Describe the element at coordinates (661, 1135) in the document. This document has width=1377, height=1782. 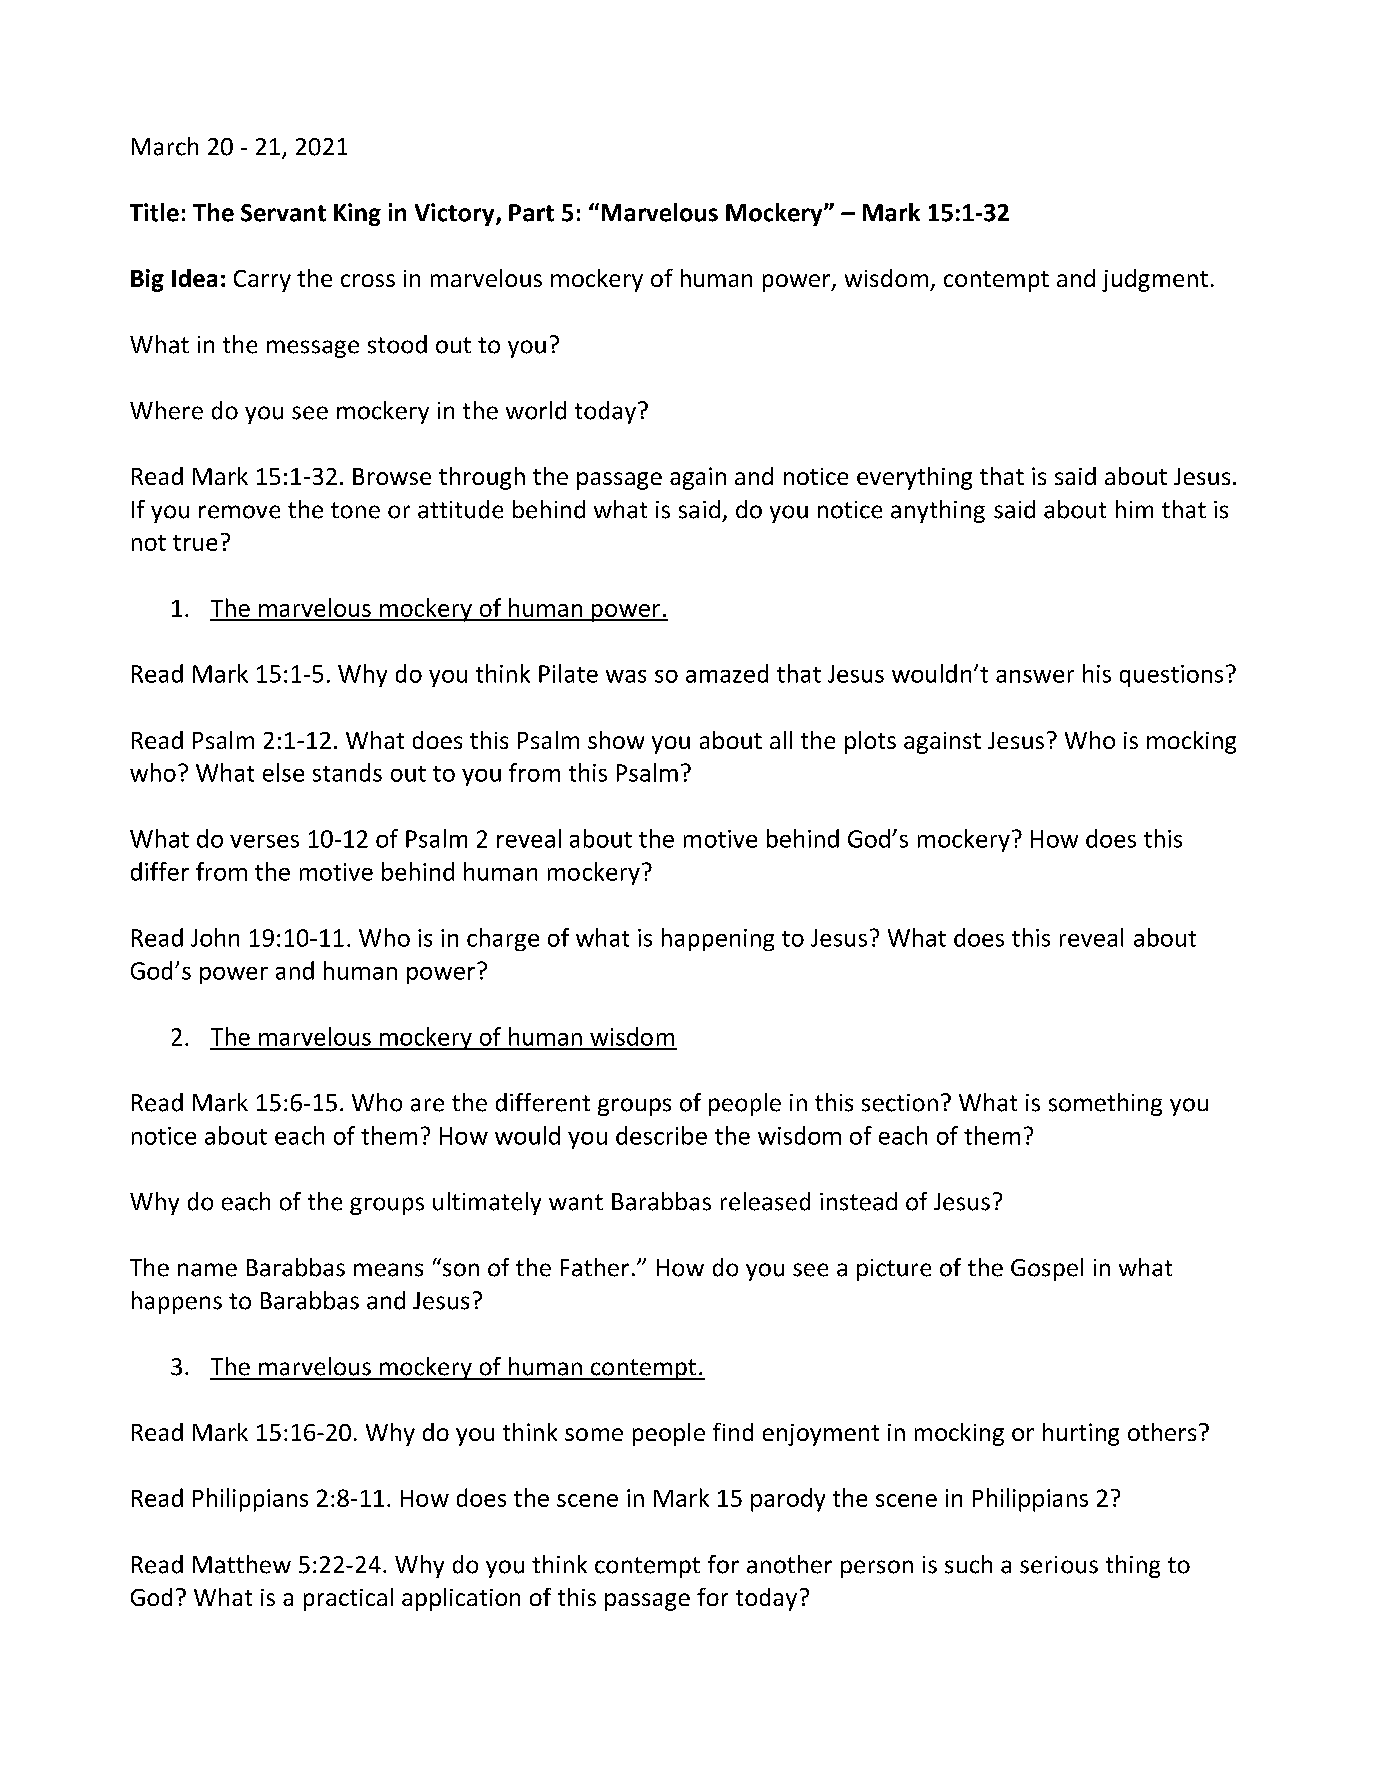
I see `describe` at that location.
